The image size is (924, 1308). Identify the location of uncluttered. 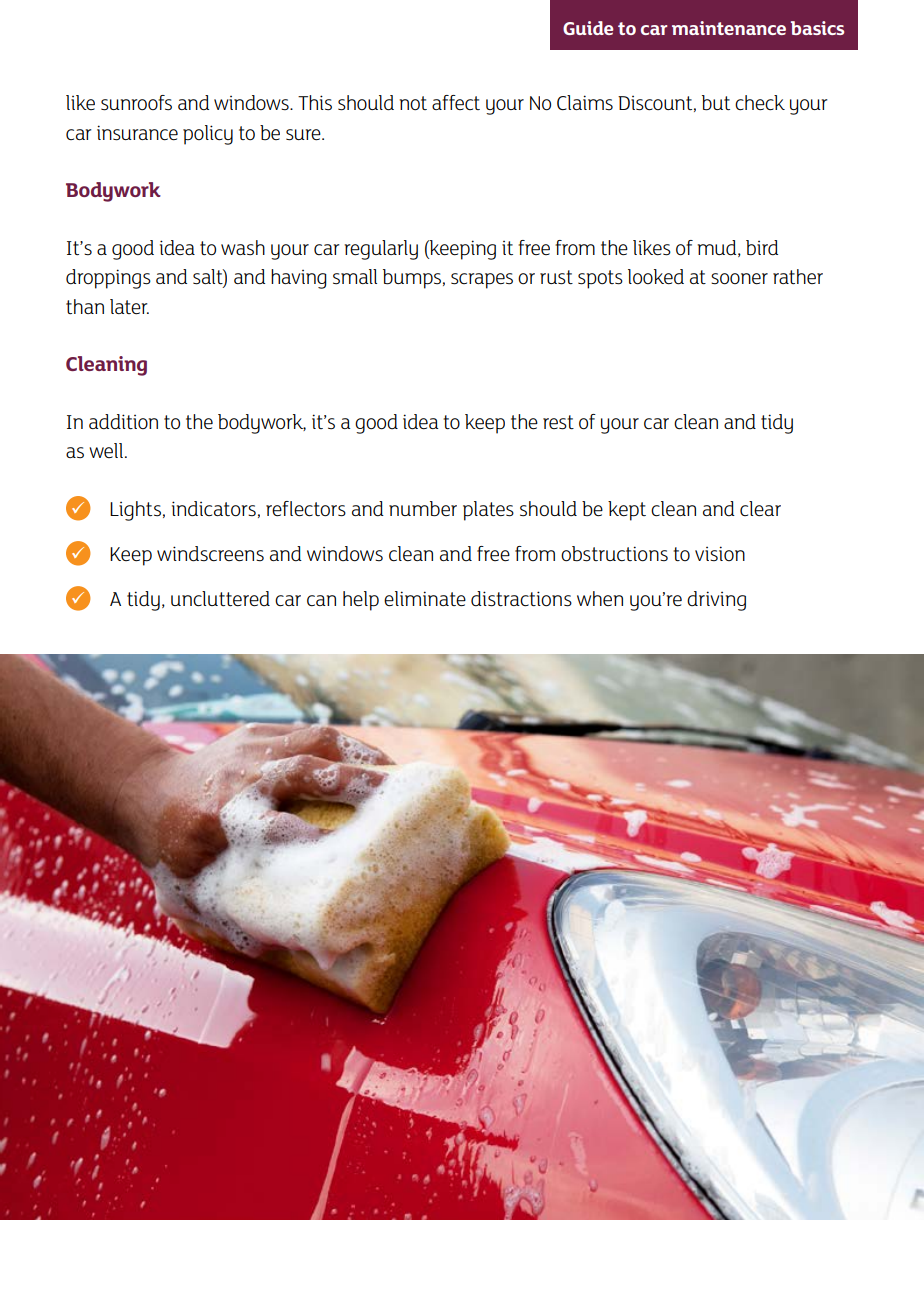
(220, 599).
